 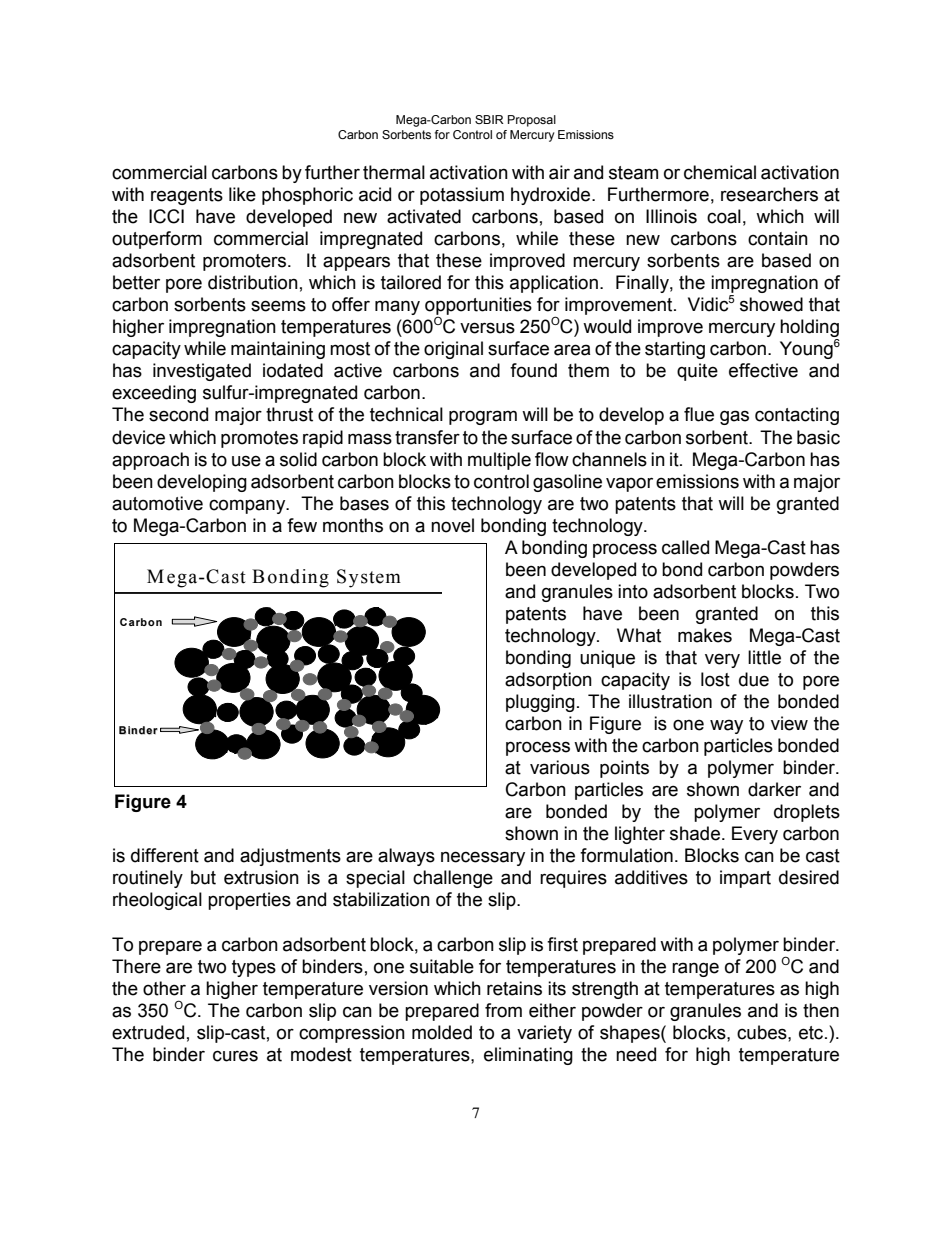 I want to click on from, so click(x=503, y=1010).
